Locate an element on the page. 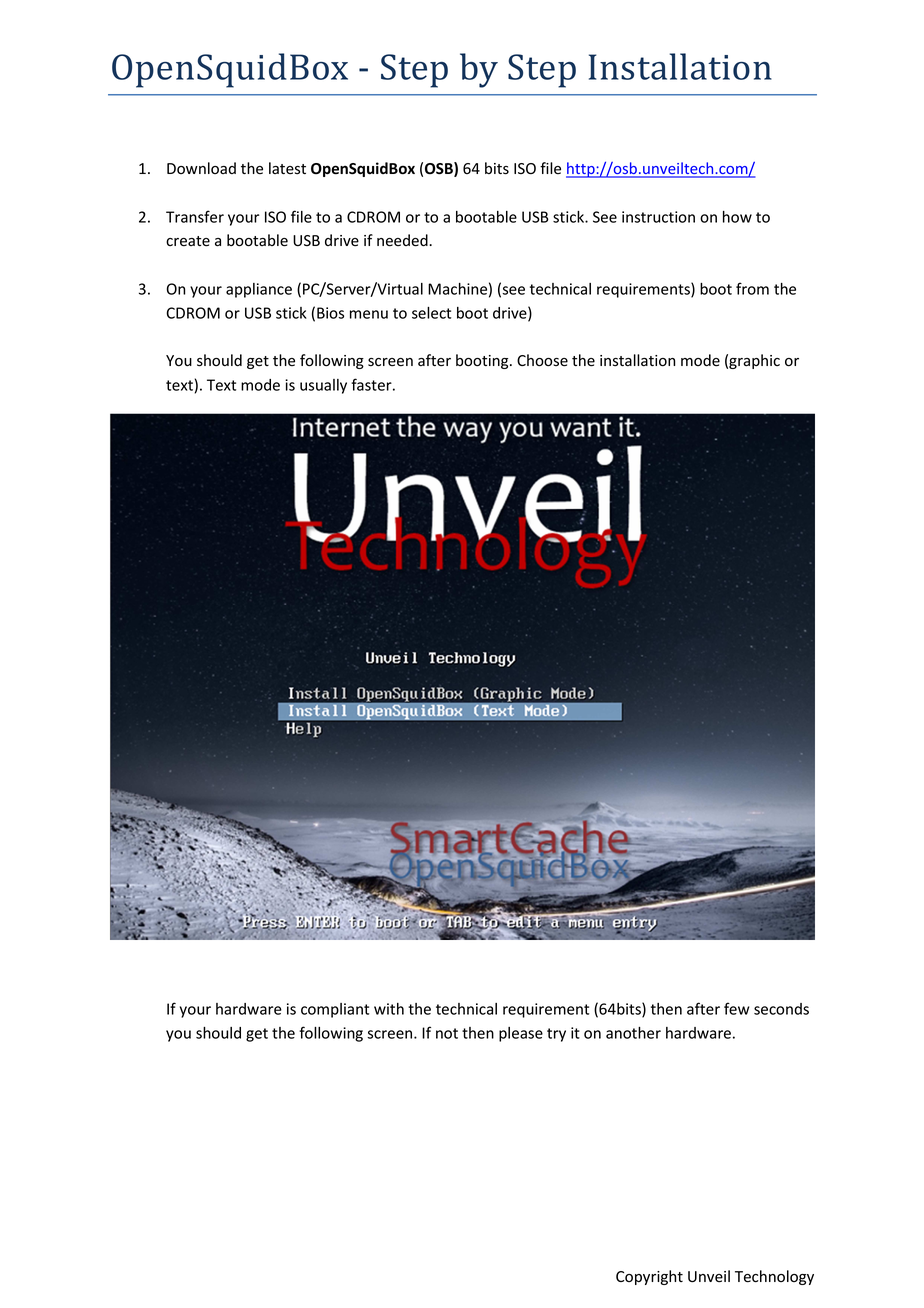  please is located at coordinates (521, 1034).
